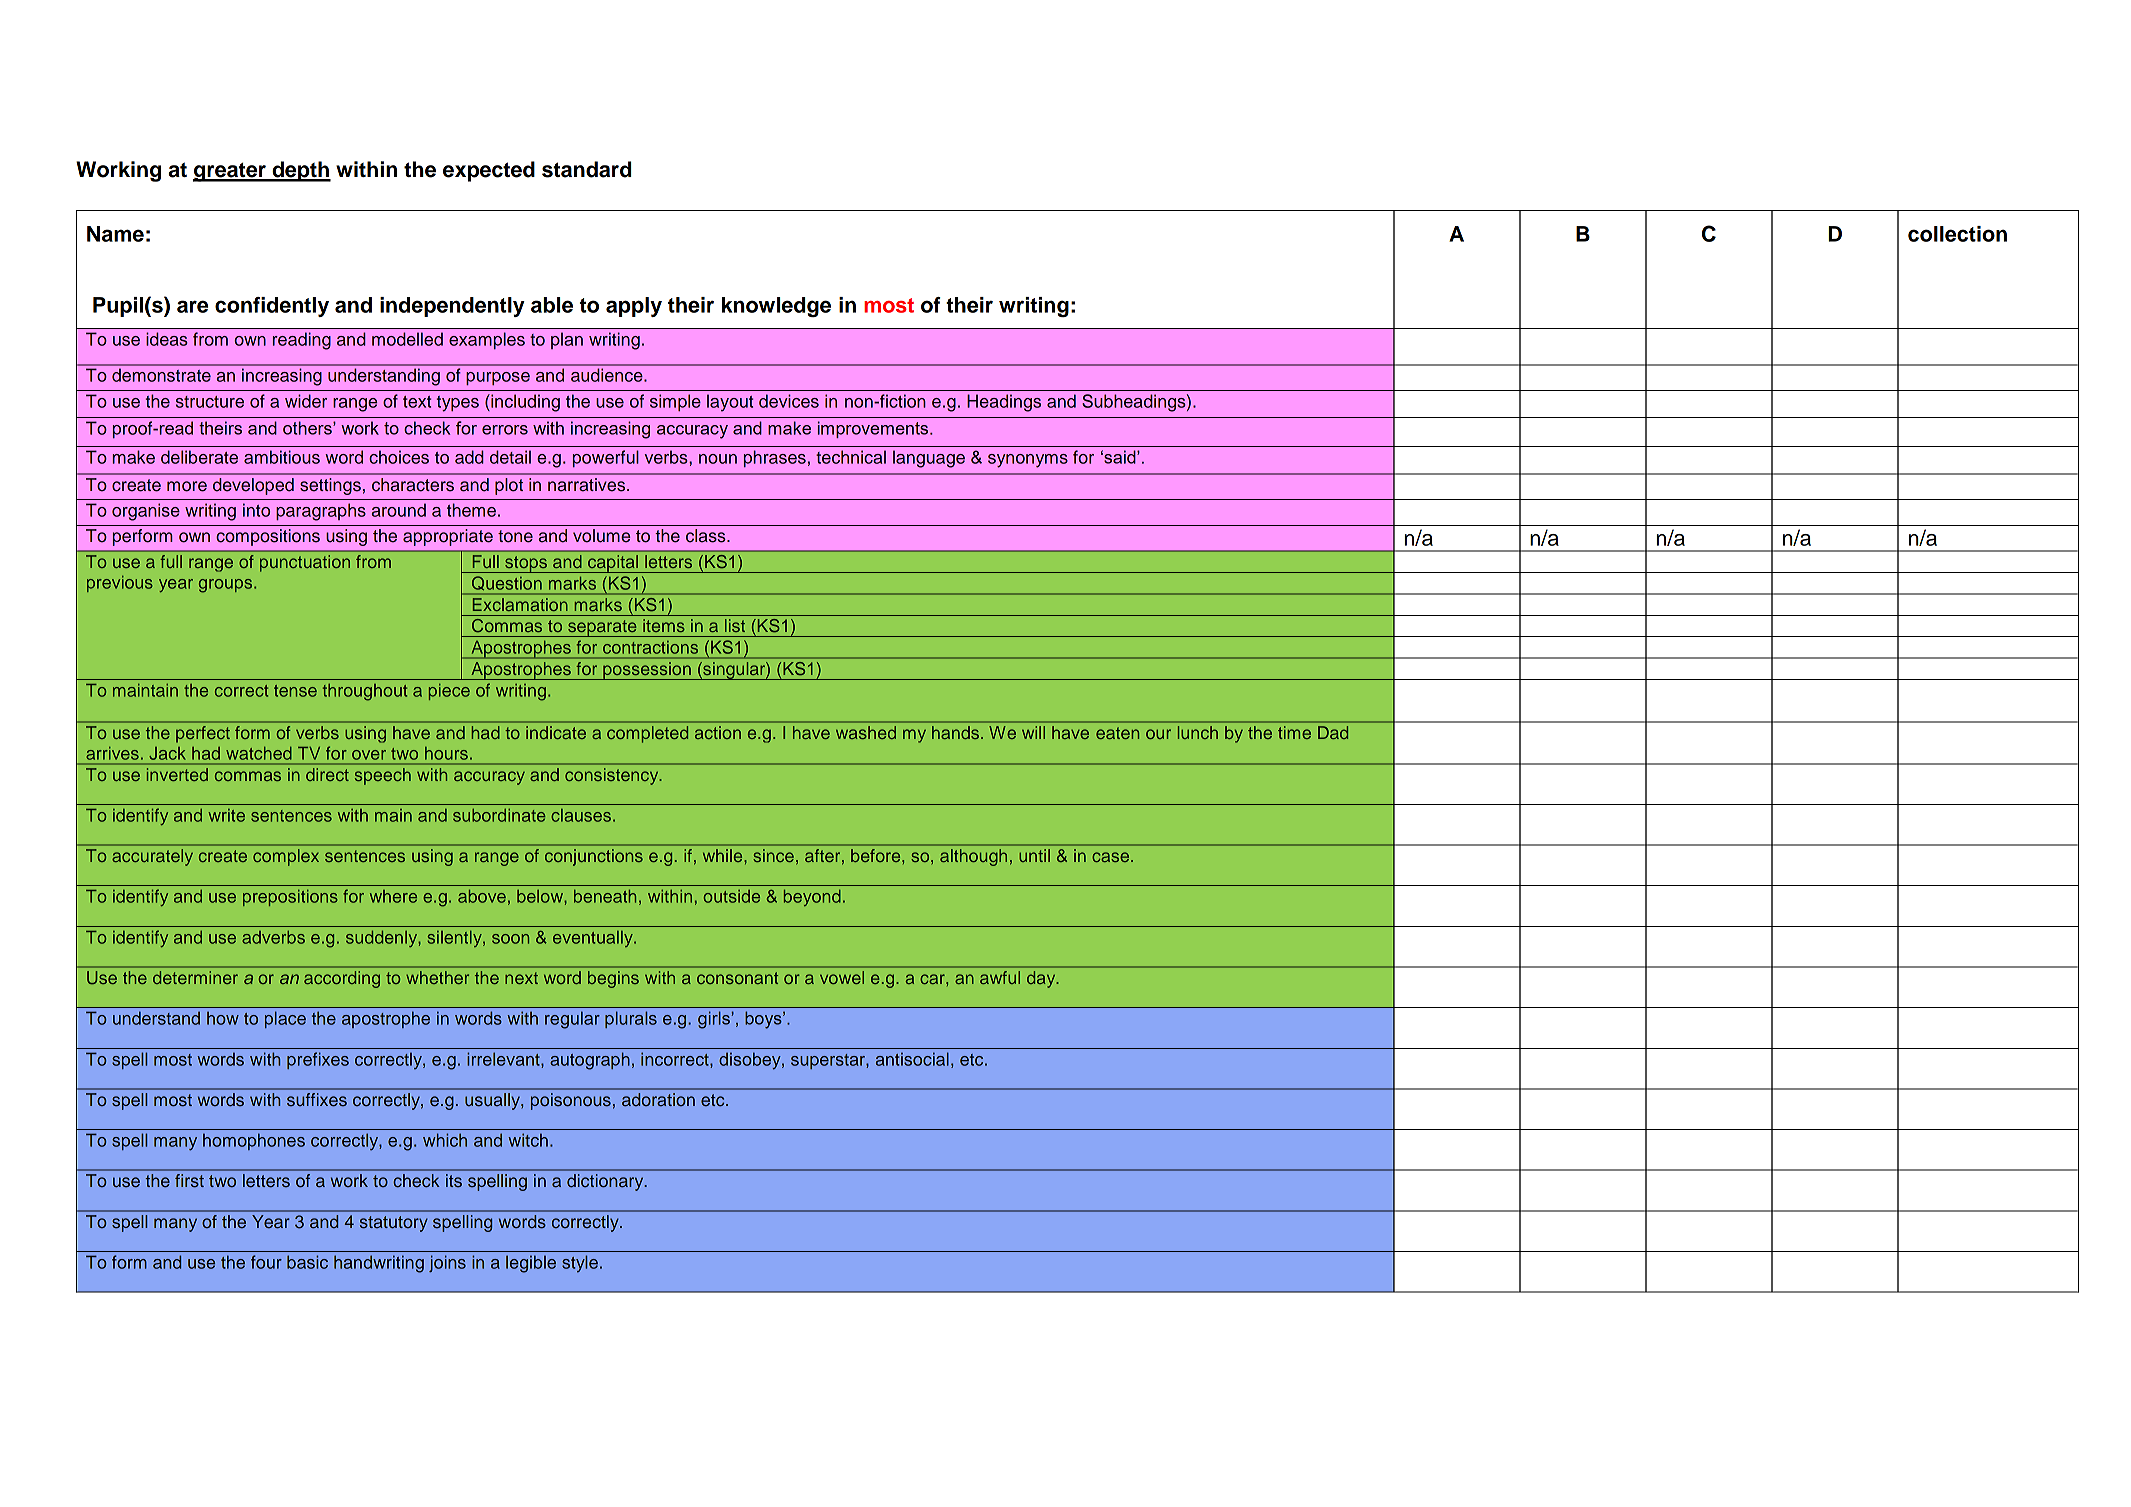 Image resolution: width=2131 pixels, height=1507 pixels. I want to click on statutory, so click(394, 1224).
